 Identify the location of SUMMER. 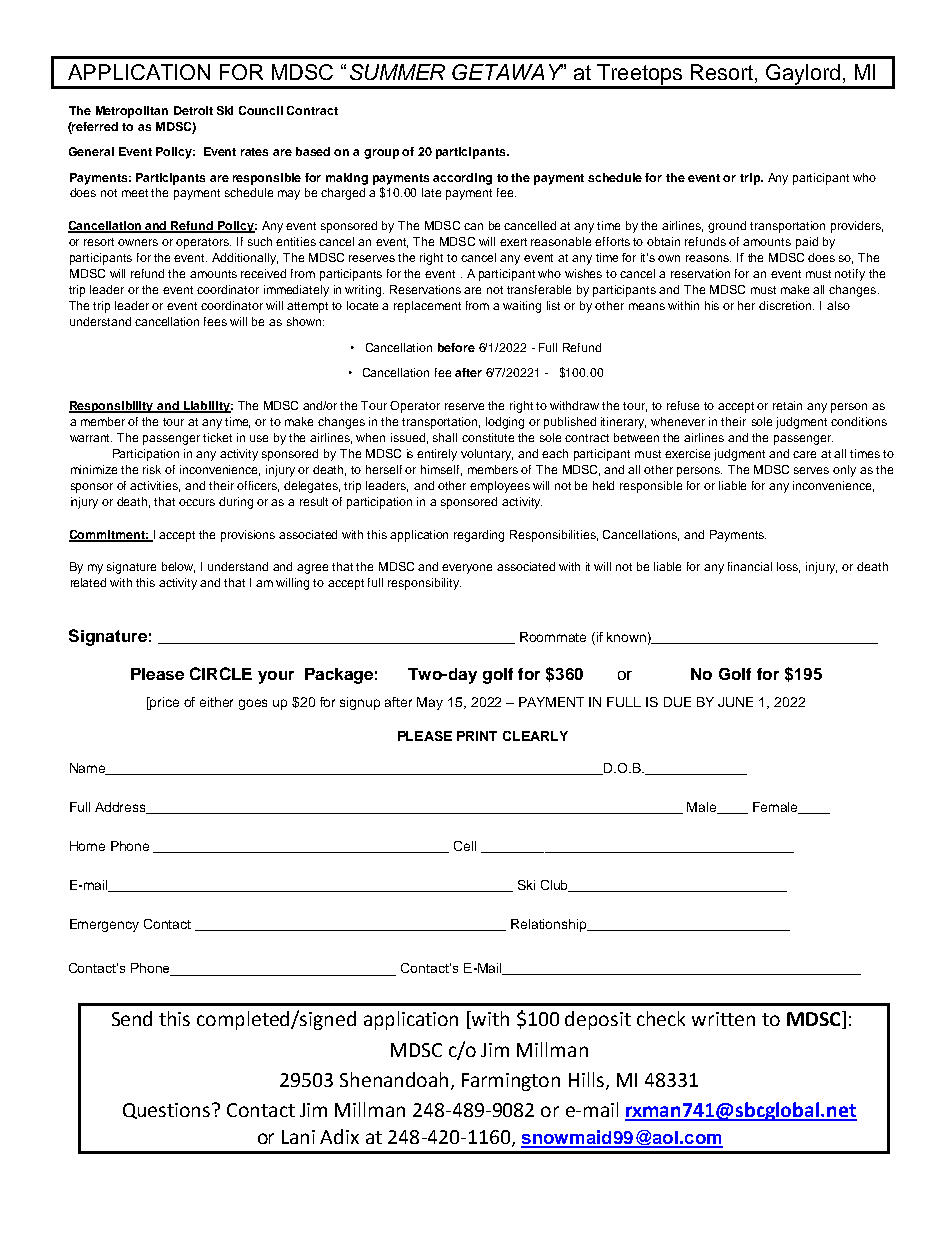
(397, 72).
